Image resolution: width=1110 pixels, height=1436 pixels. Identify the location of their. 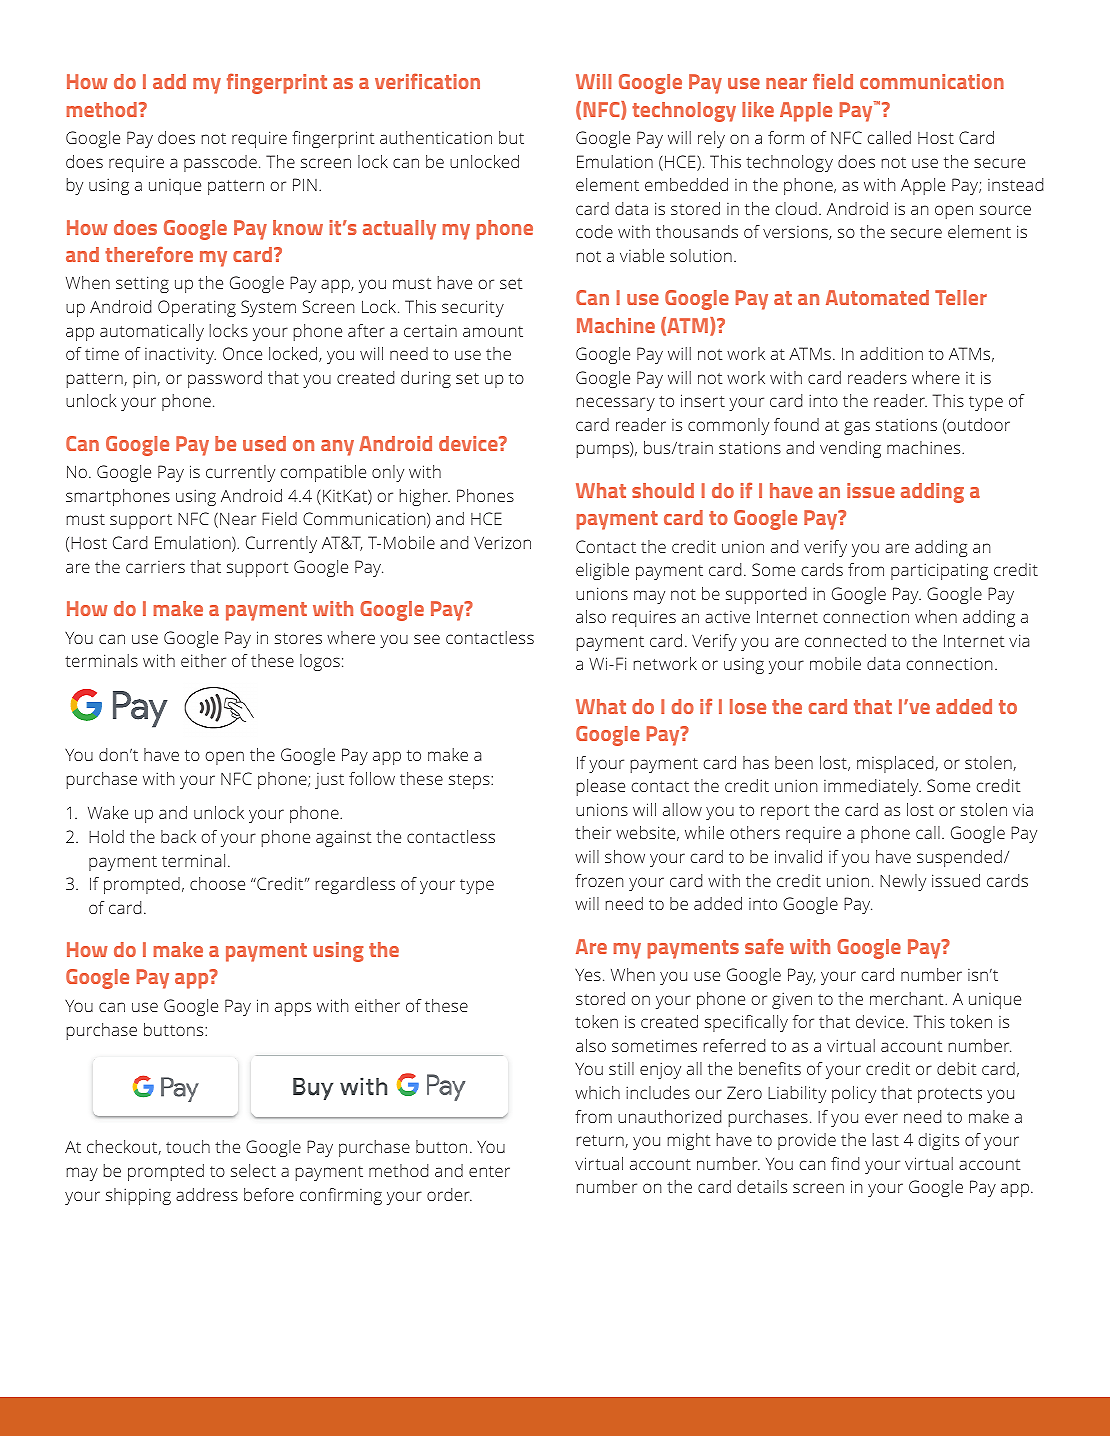
(593, 832).
